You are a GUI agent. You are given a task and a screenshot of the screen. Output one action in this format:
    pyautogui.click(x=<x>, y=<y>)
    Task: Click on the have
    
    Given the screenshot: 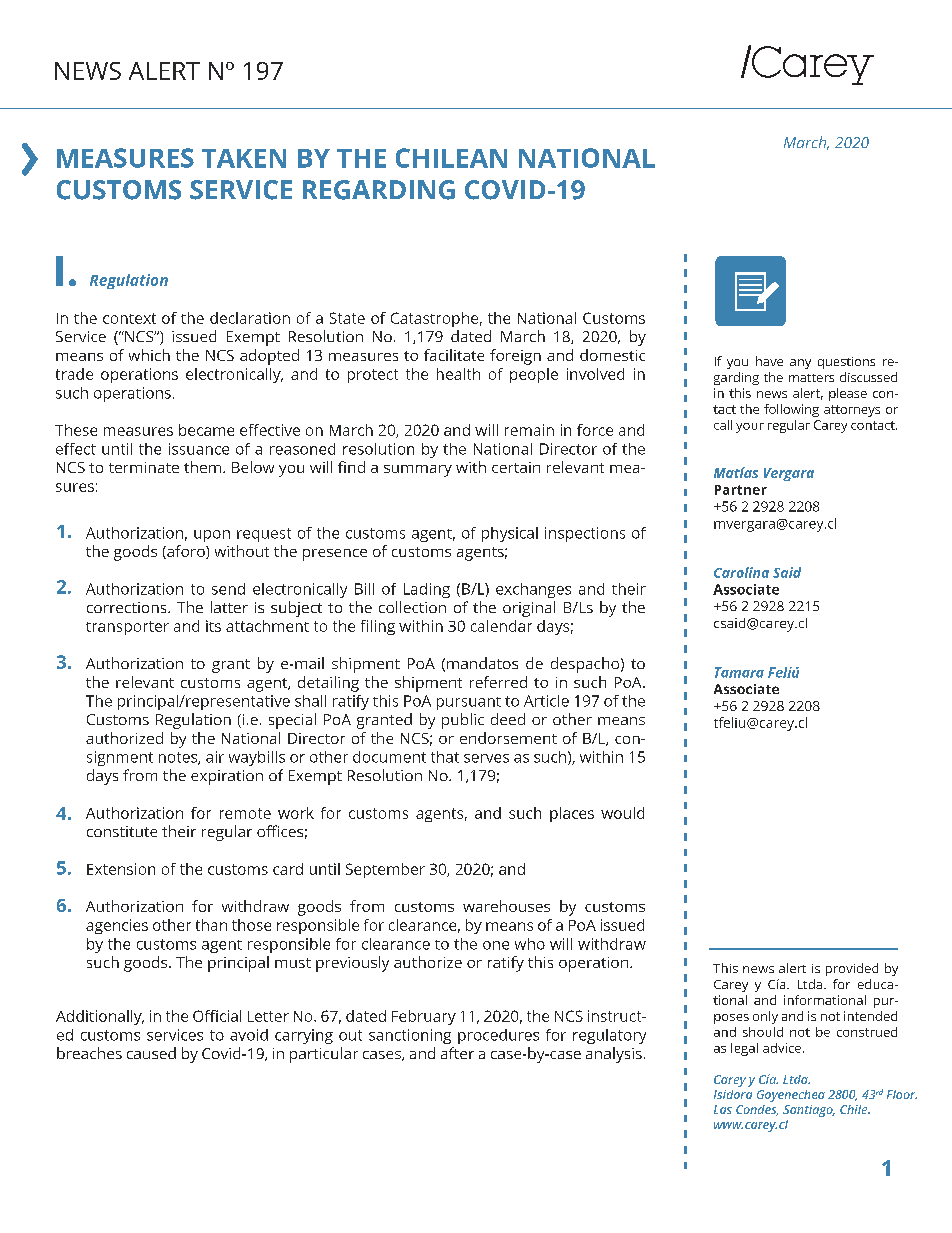 What is the action you would take?
    pyautogui.click(x=769, y=361)
